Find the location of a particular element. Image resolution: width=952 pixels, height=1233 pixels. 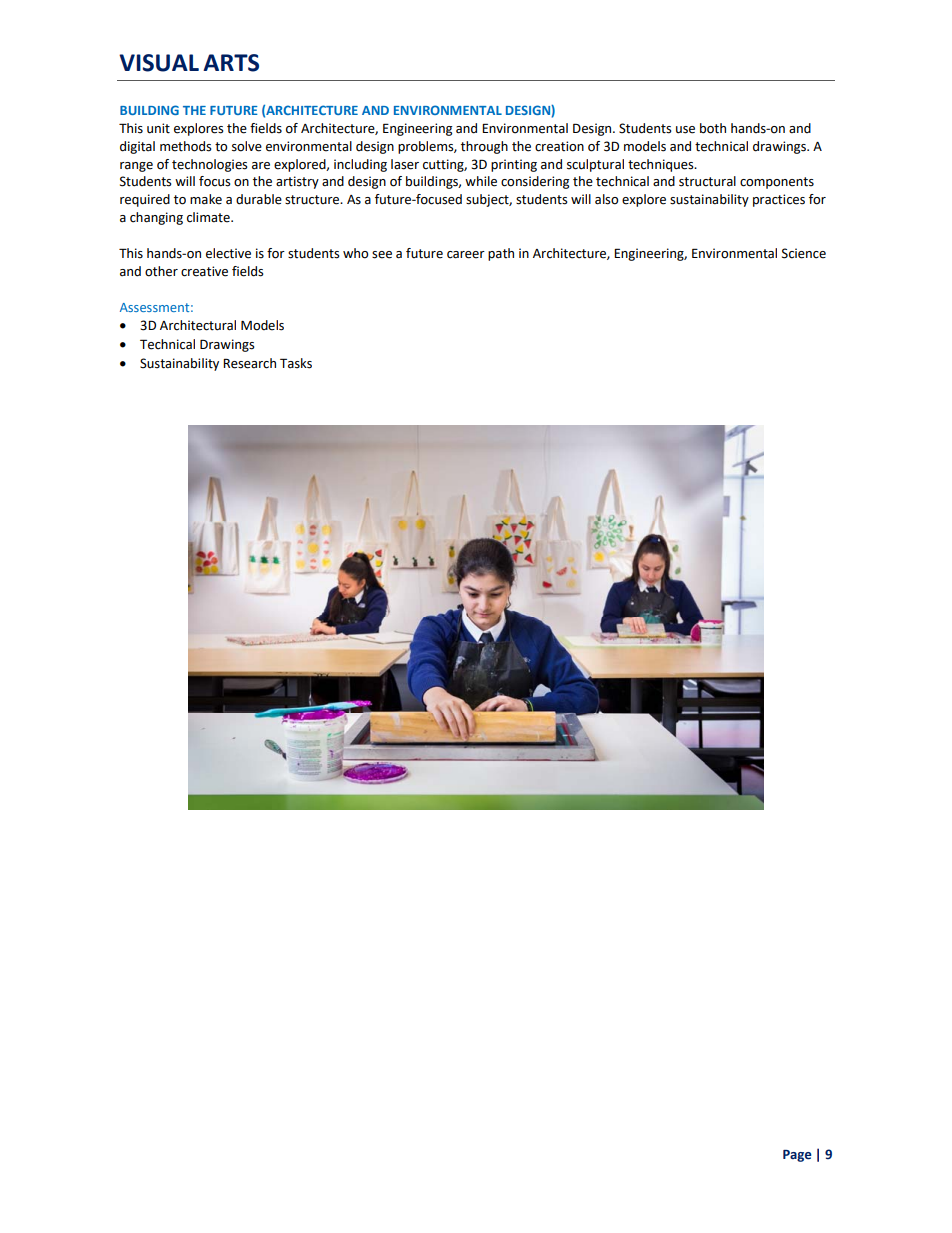

Page is located at coordinates (797, 1156).
